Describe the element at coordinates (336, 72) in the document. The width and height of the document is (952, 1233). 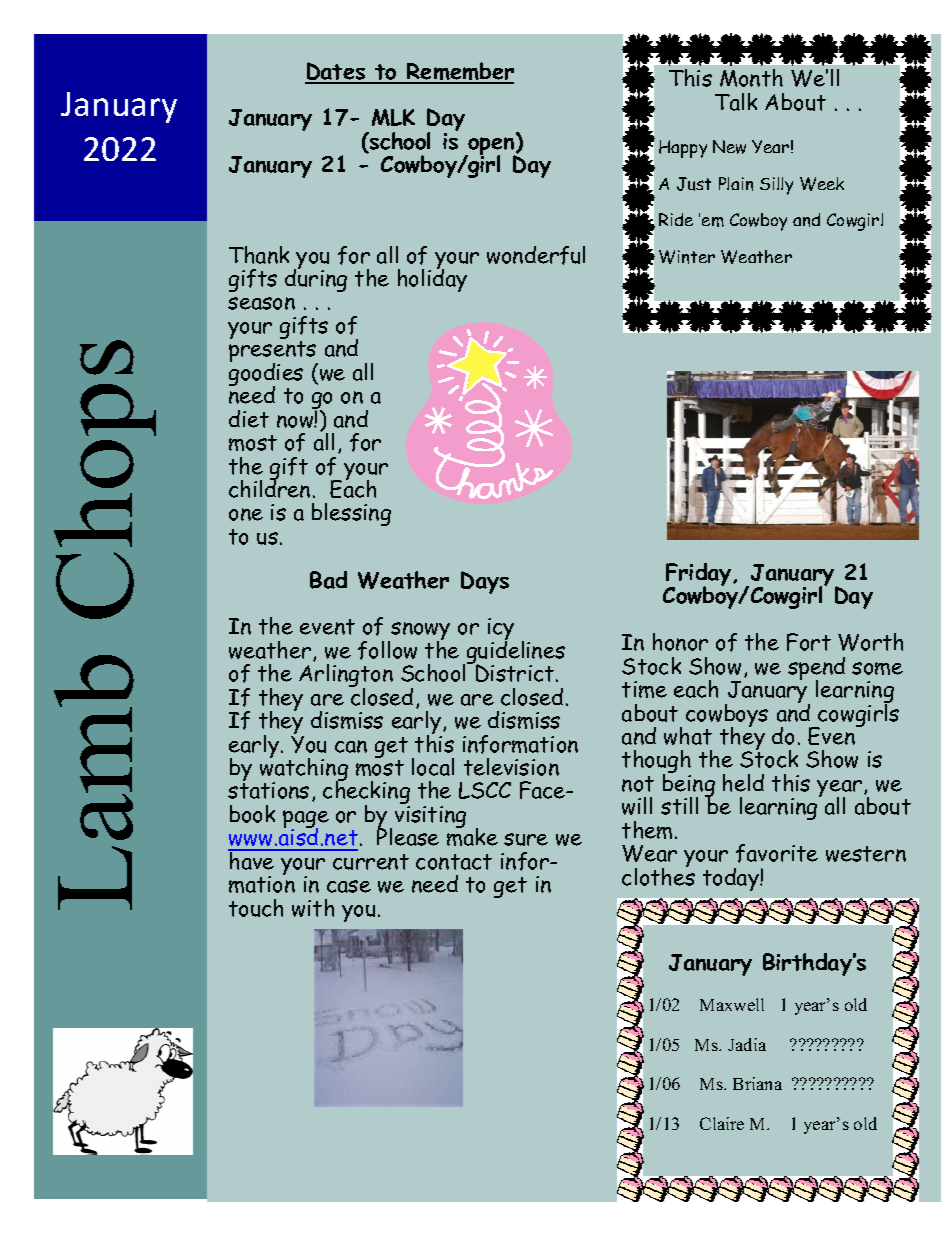
I see `Dates` at that location.
